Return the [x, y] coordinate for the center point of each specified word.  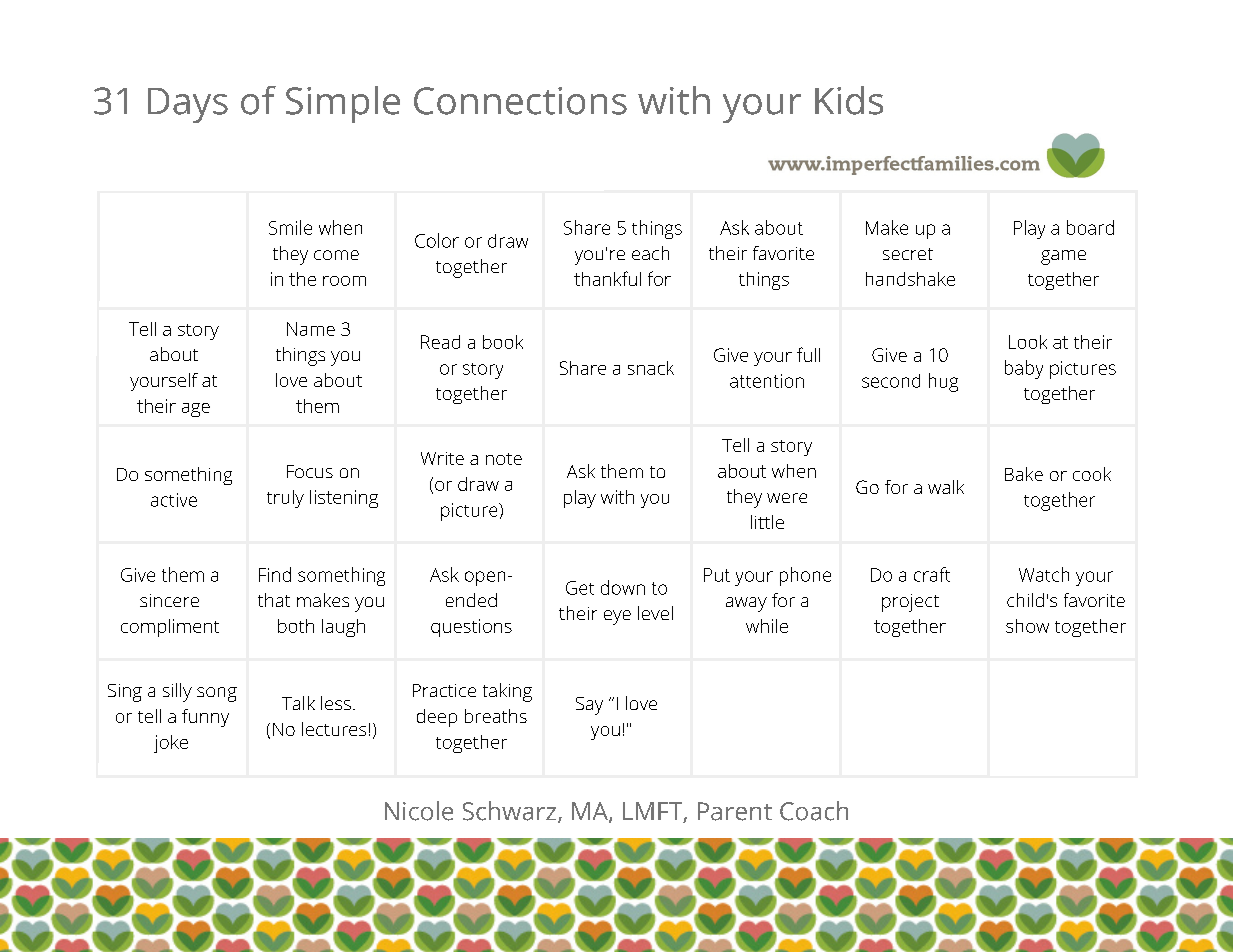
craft [932, 574]
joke [171, 744]
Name [311, 329]
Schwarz [511, 812]
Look [1028, 342]
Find [275, 574]
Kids [849, 100]
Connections [520, 101]
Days [188, 105]
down [623, 587]
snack [651, 368]
